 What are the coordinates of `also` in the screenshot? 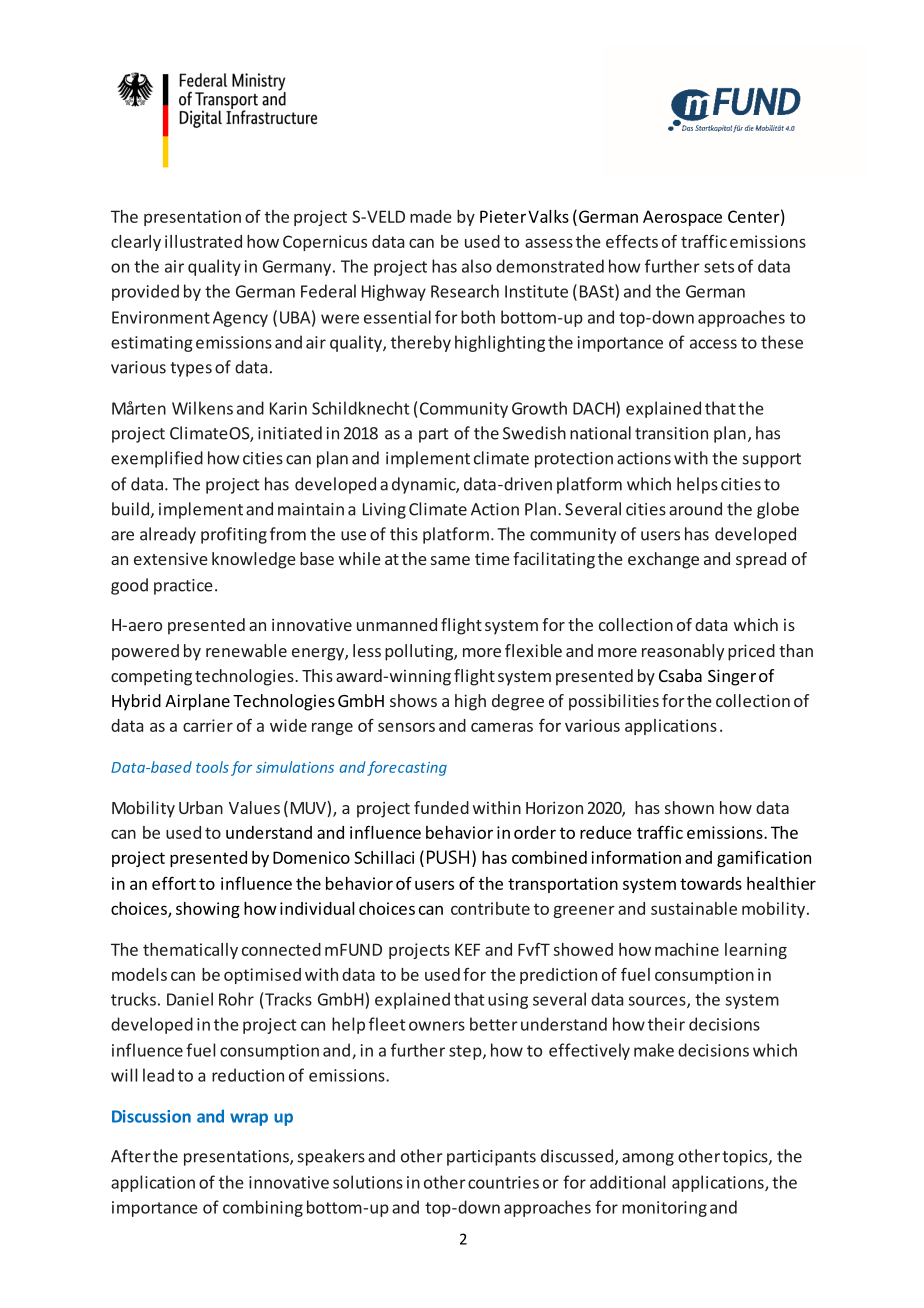 It's located at (477, 266).
